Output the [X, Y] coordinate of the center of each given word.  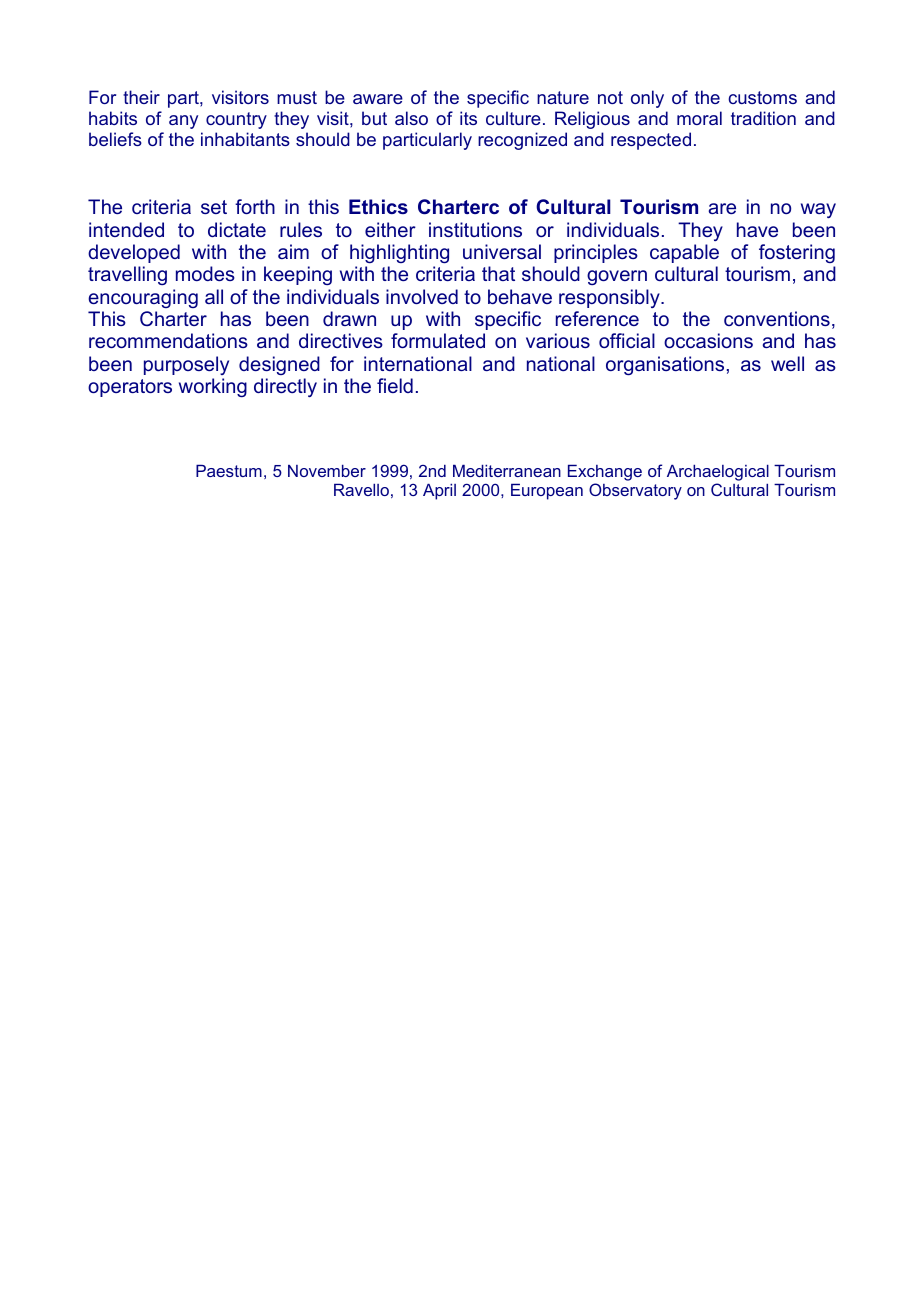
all [214, 296]
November [327, 470]
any [183, 122]
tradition [763, 118]
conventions [777, 318]
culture [513, 118]
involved [422, 296]
